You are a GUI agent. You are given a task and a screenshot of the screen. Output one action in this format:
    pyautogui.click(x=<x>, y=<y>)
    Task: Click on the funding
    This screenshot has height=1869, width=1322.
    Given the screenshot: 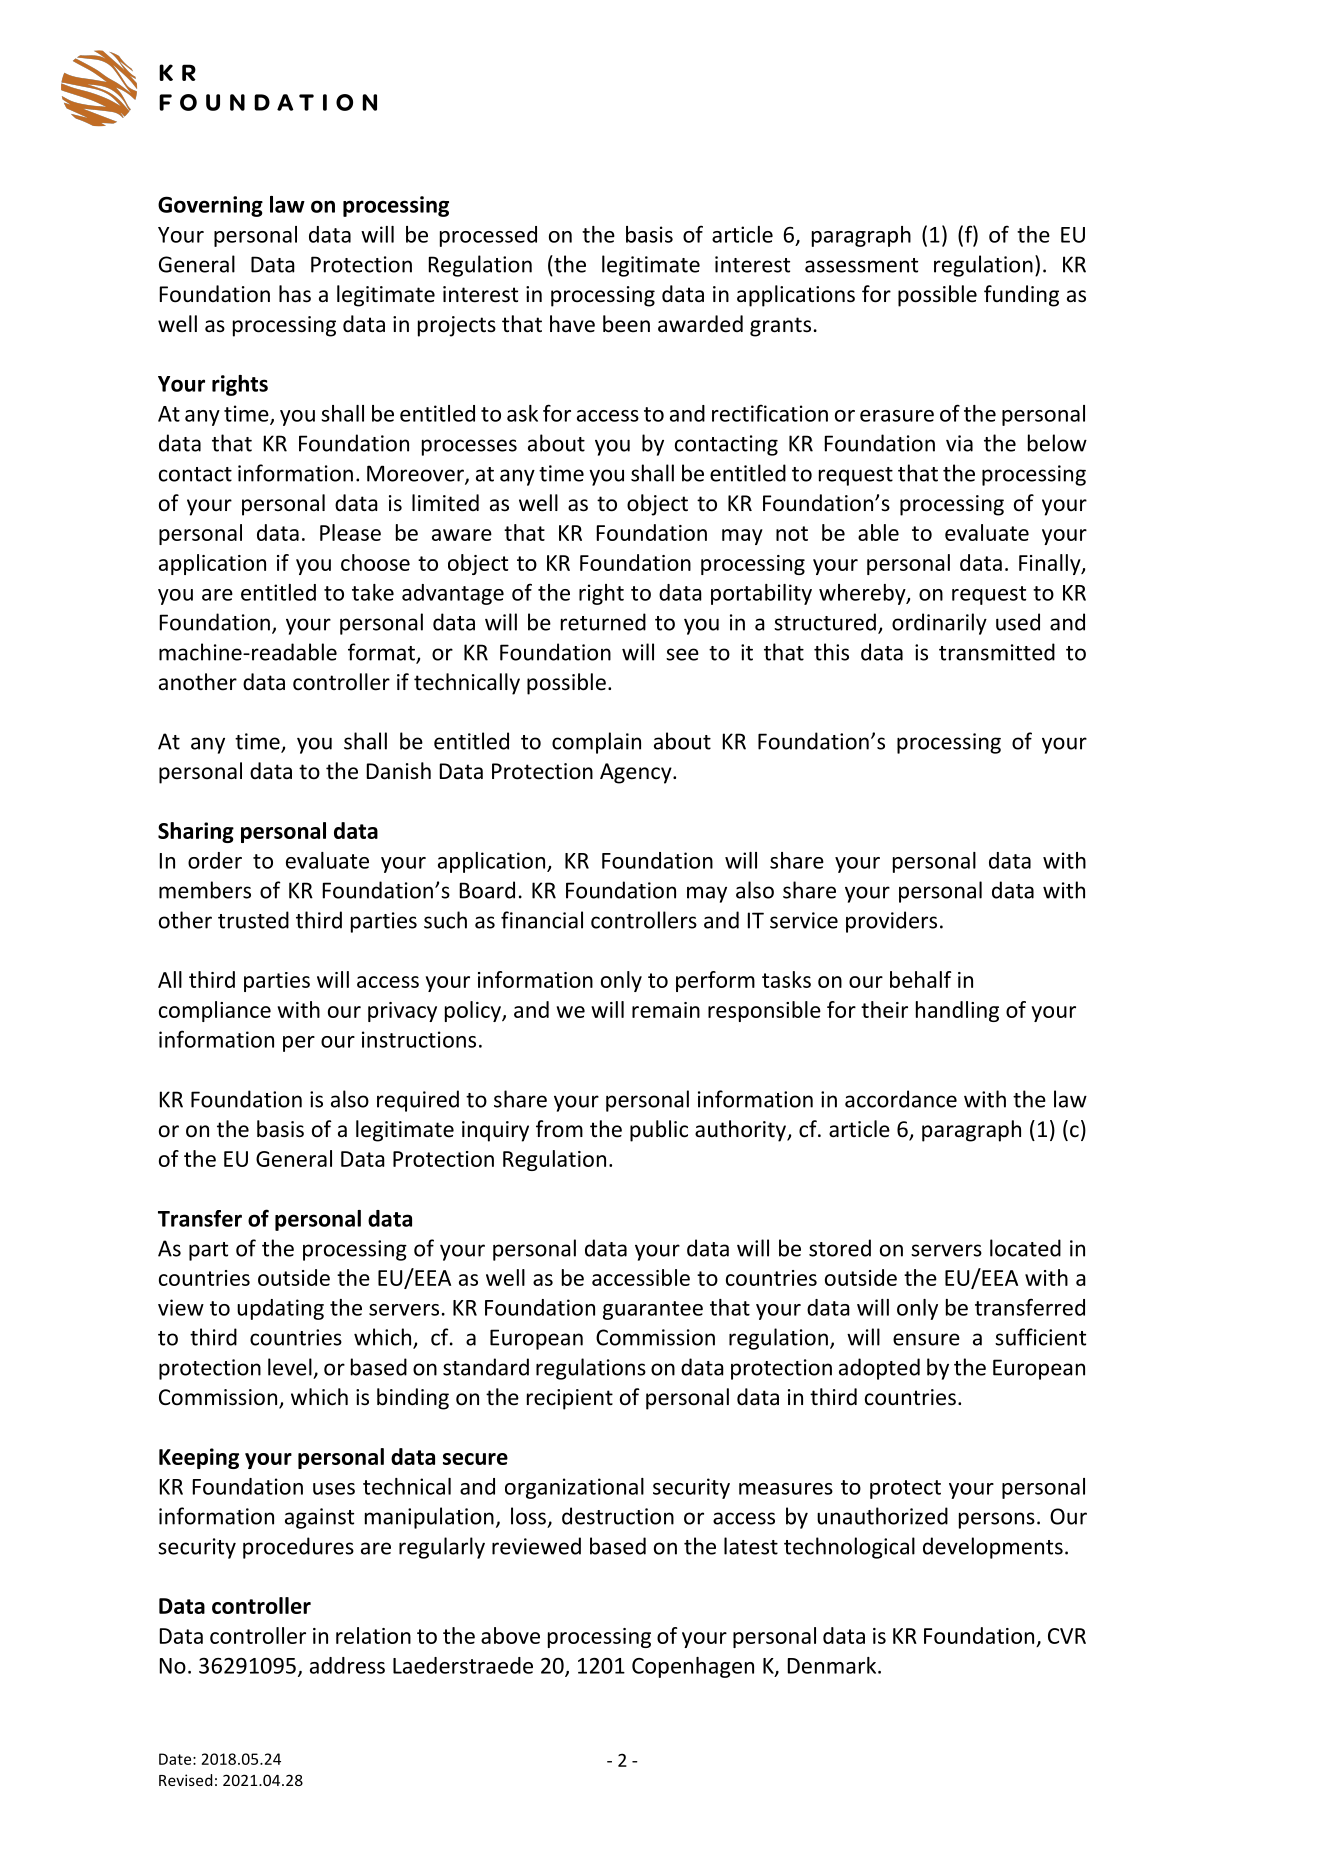 What is the action you would take?
    pyautogui.click(x=1021, y=296)
